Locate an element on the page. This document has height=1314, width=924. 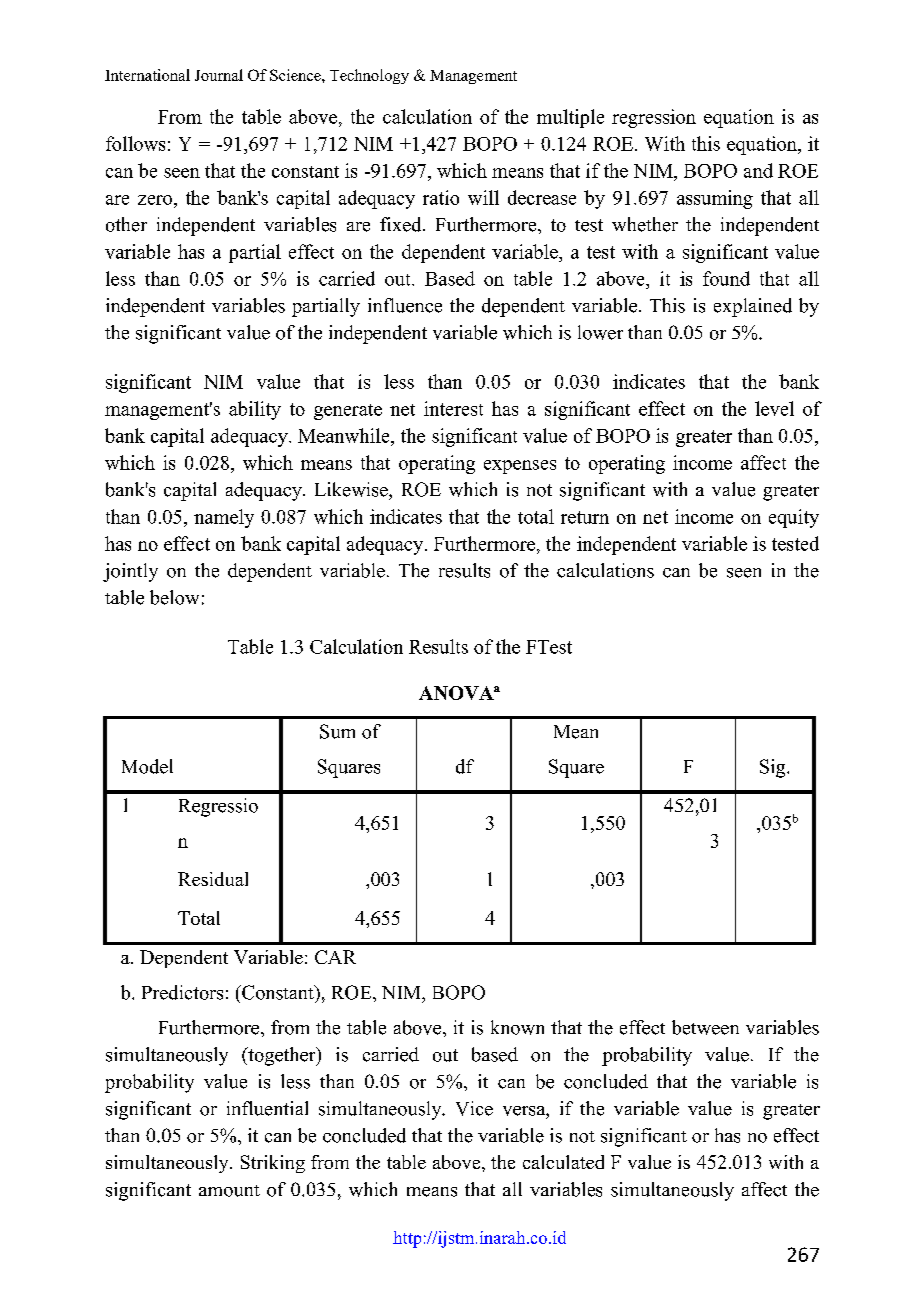
and is located at coordinates (758, 170).
